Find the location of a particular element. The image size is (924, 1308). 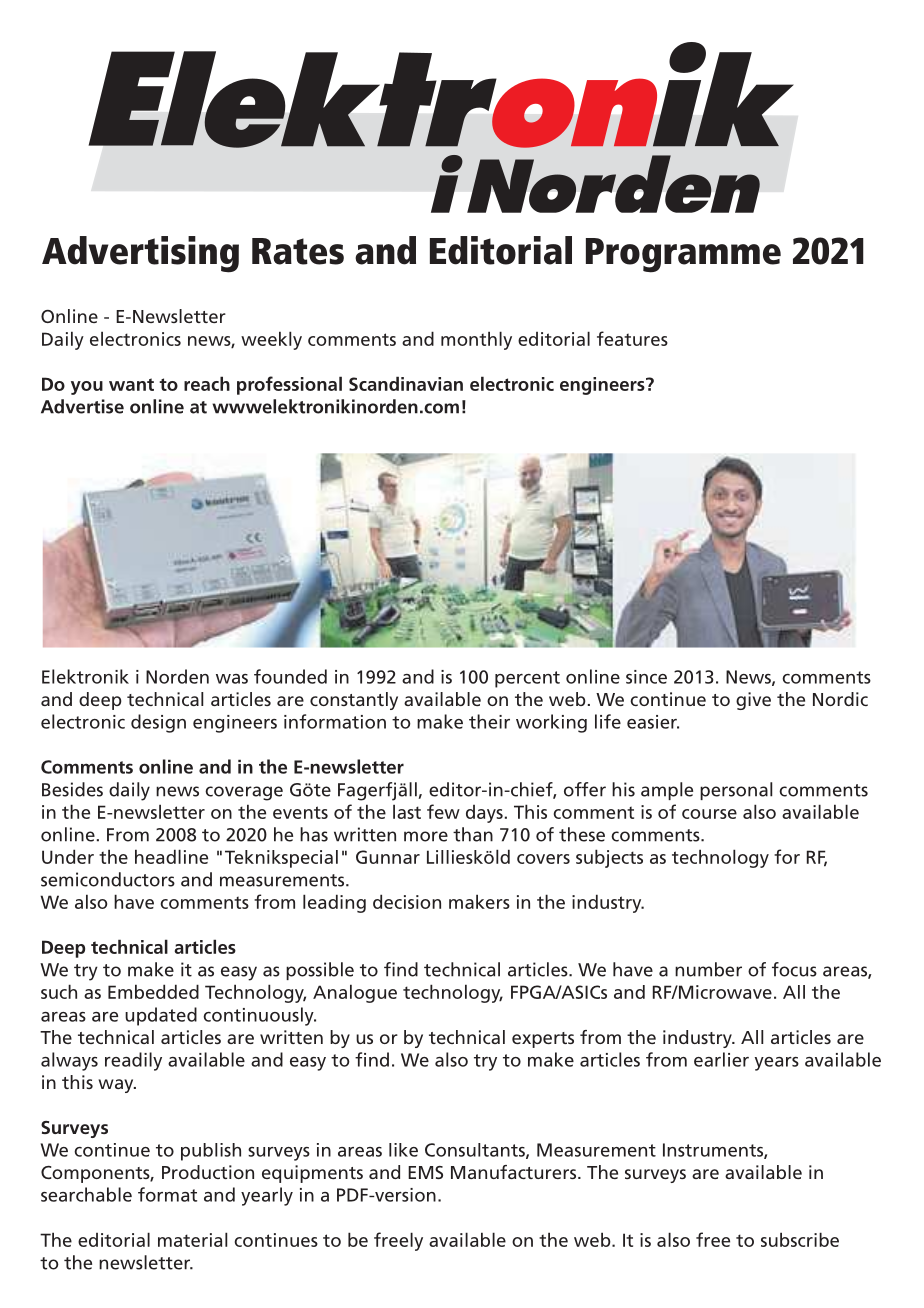

Embedded is located at coordinates (153, 991).
